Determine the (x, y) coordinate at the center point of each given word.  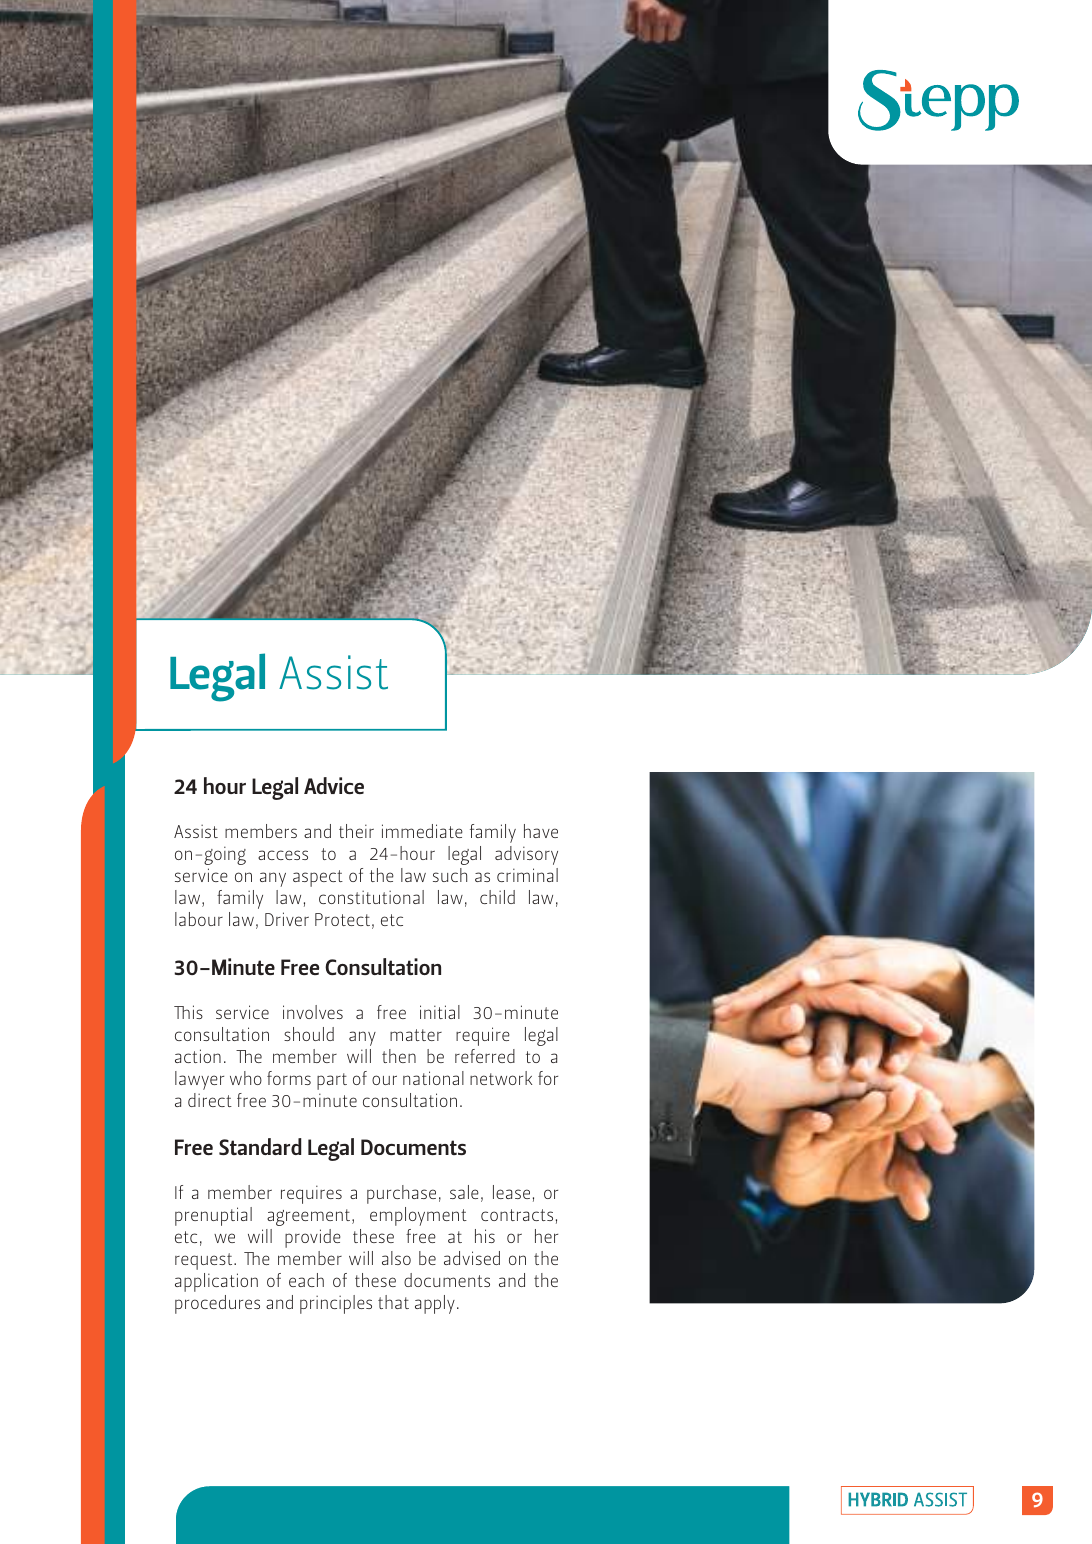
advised (472, 1258)
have (541, 831)
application (216, 1282)
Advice (334, 785)
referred (485, 1056)
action (198, 1056)
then (399, 1056)
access (283, 855)
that (393, 1302)
